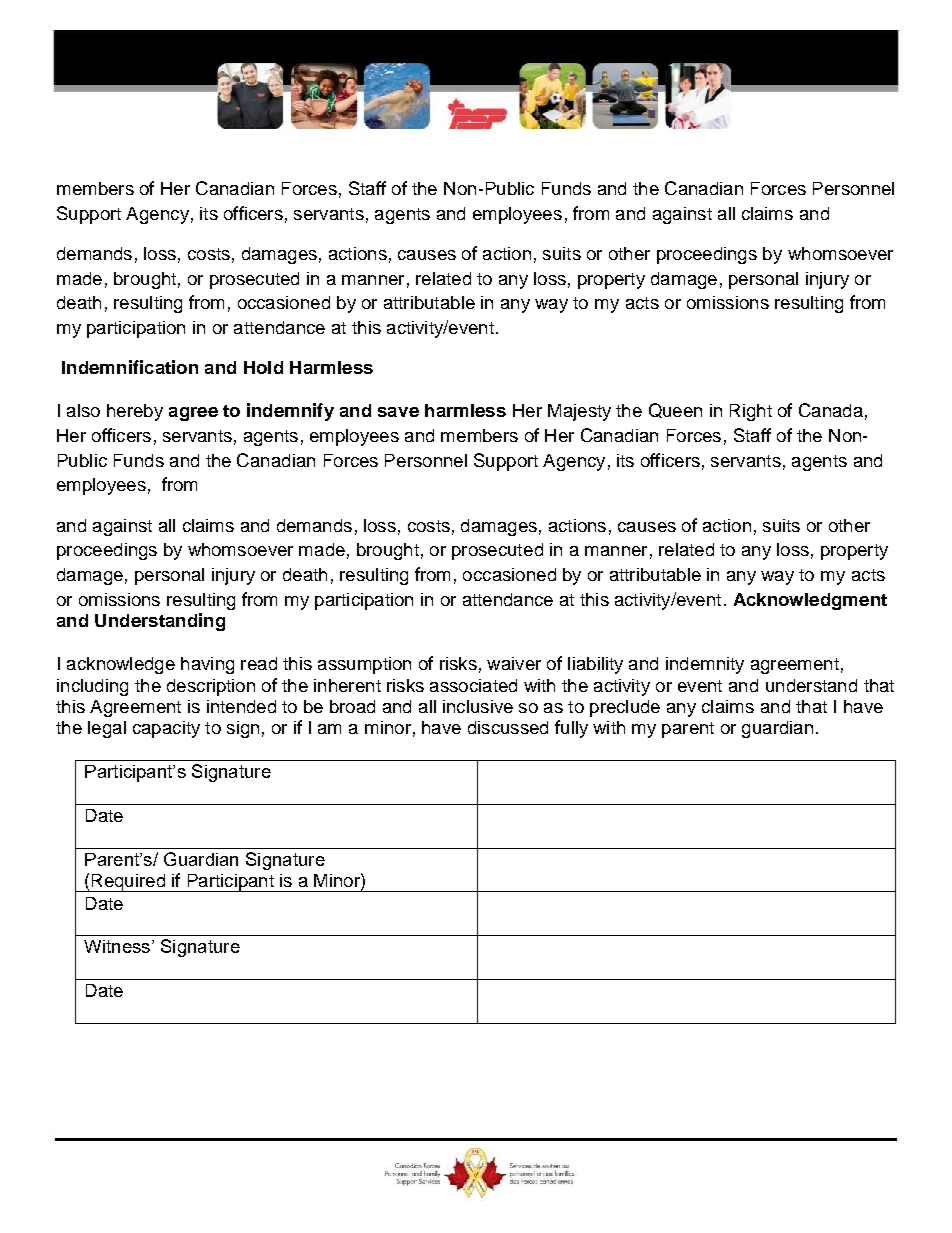  Describe the element at coordinates (810, 601) in the screenshot. I see `Acknowledgment` at that location.
